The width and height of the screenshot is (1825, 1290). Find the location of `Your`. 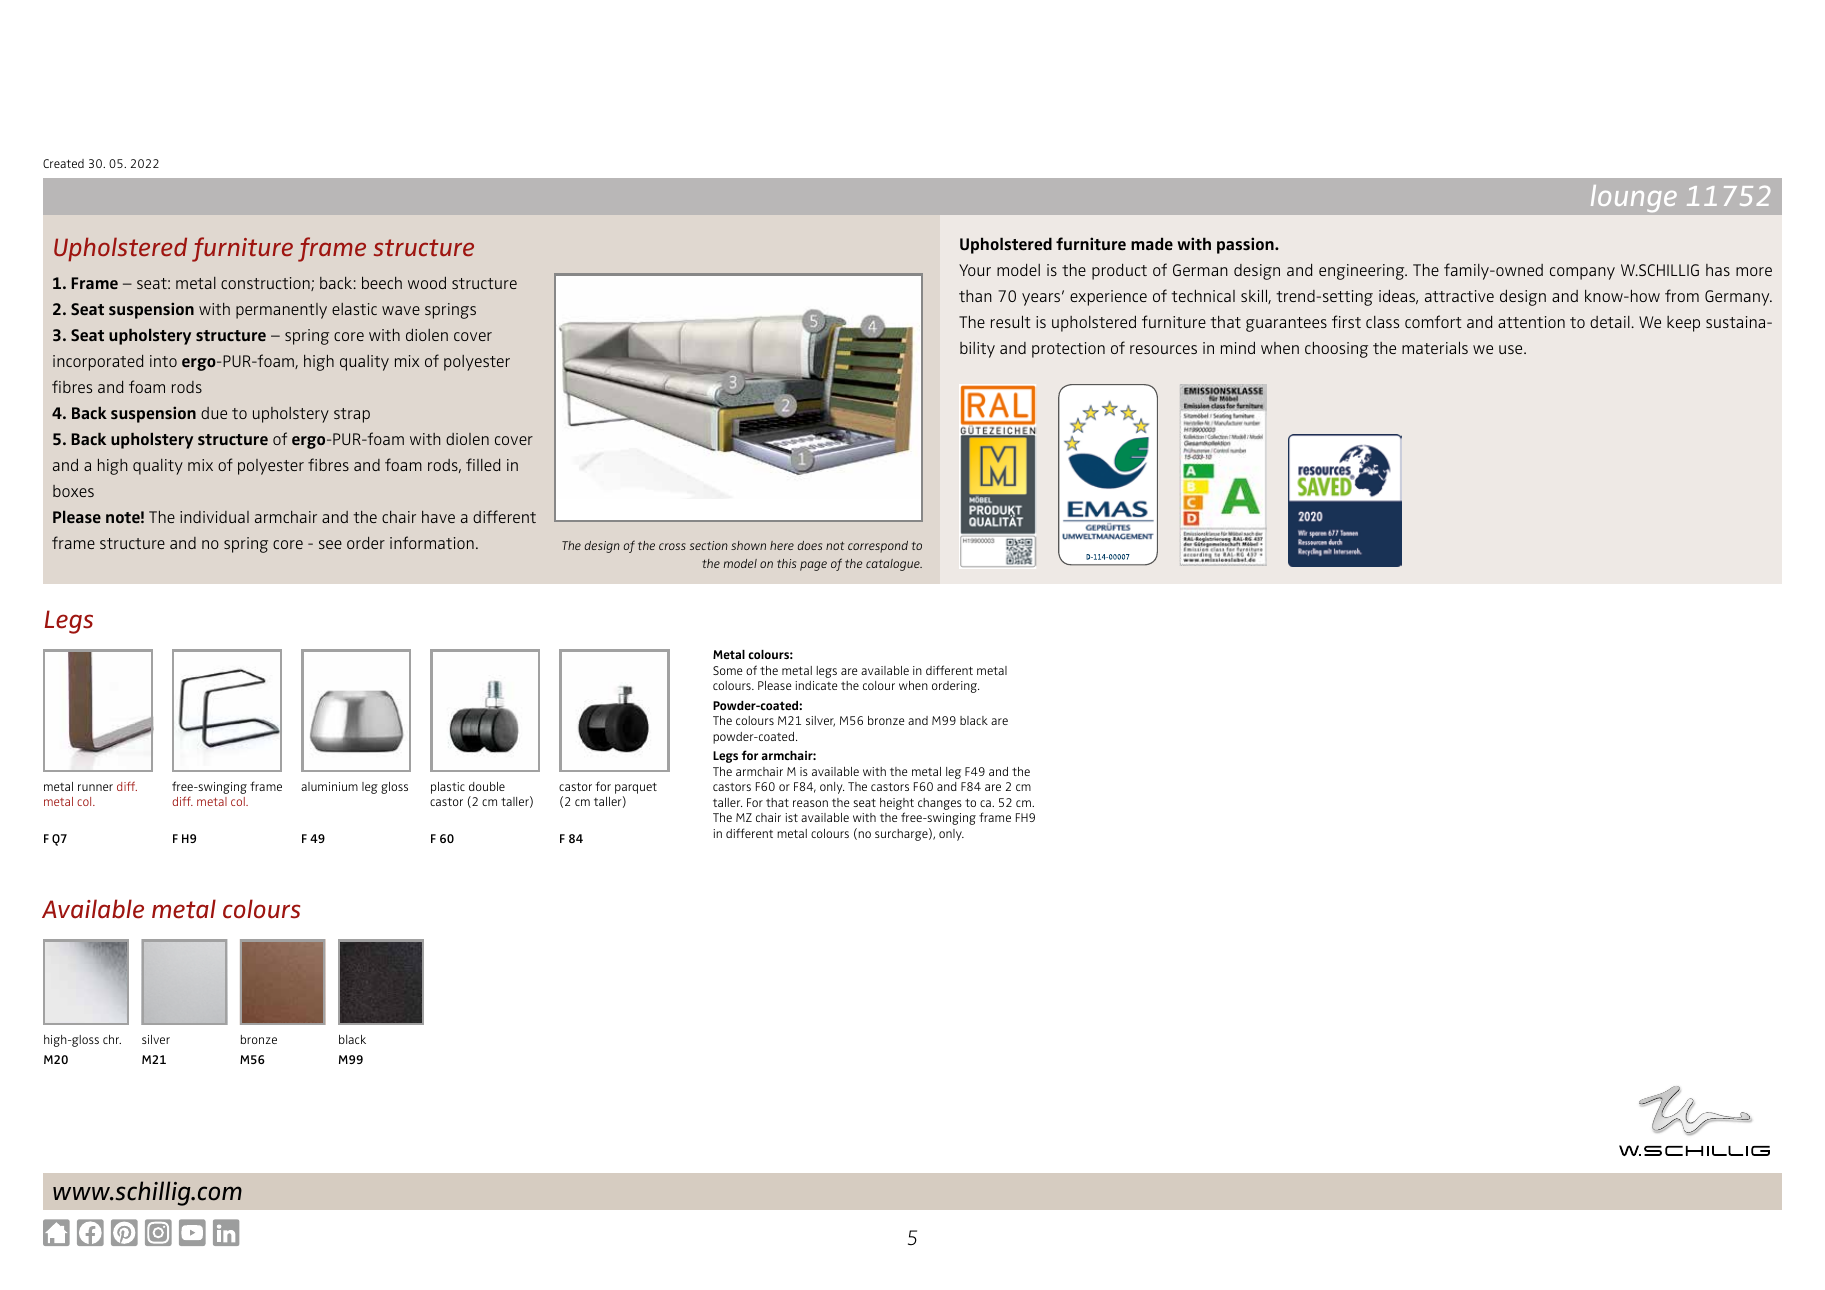

Your is located at coordinates (975, 270).
